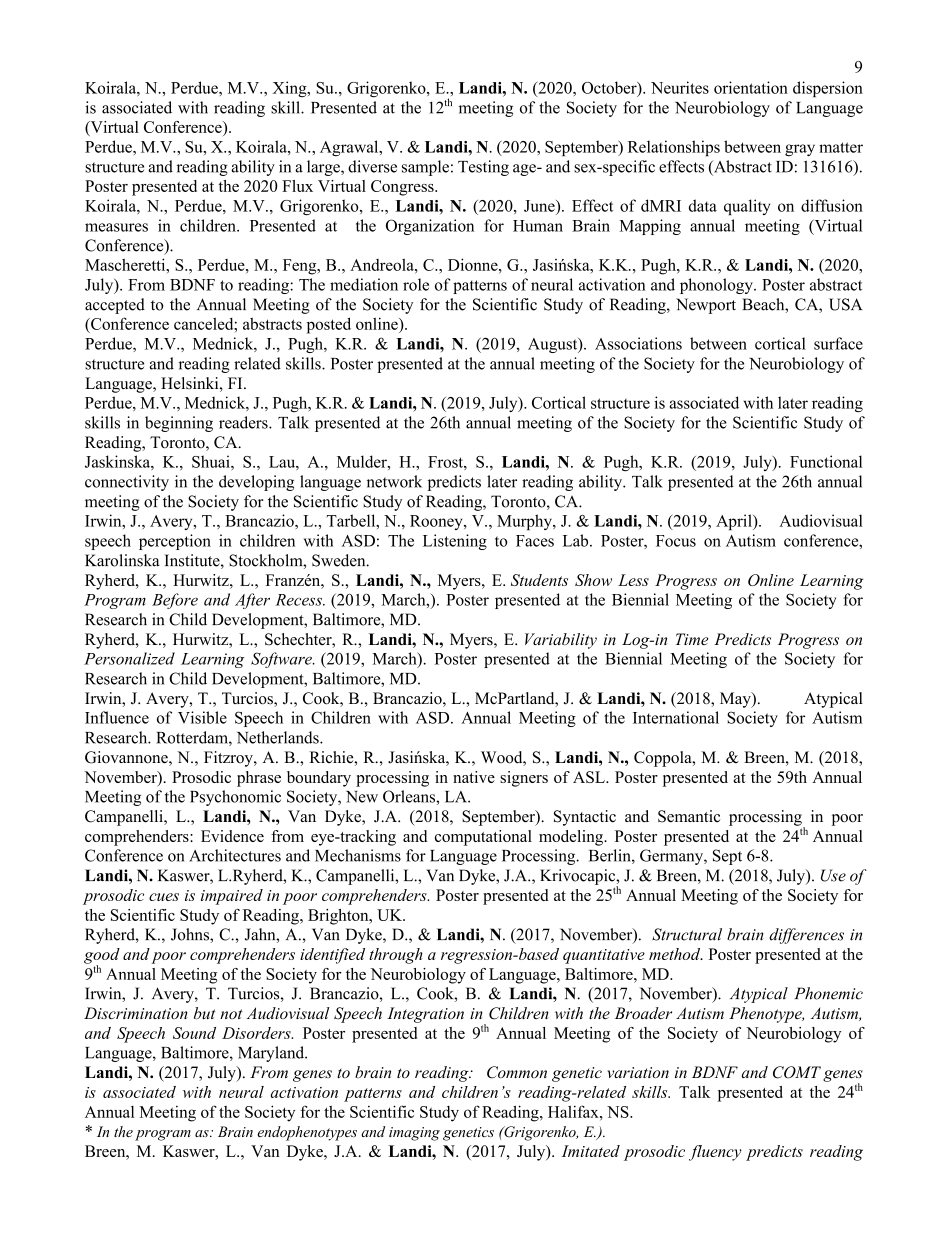 This screenshot has height=1233, width=952. What do you see at coordinates (202, 717) in the screenshot?
I see `Visible` at bounding box center [202, 717].
